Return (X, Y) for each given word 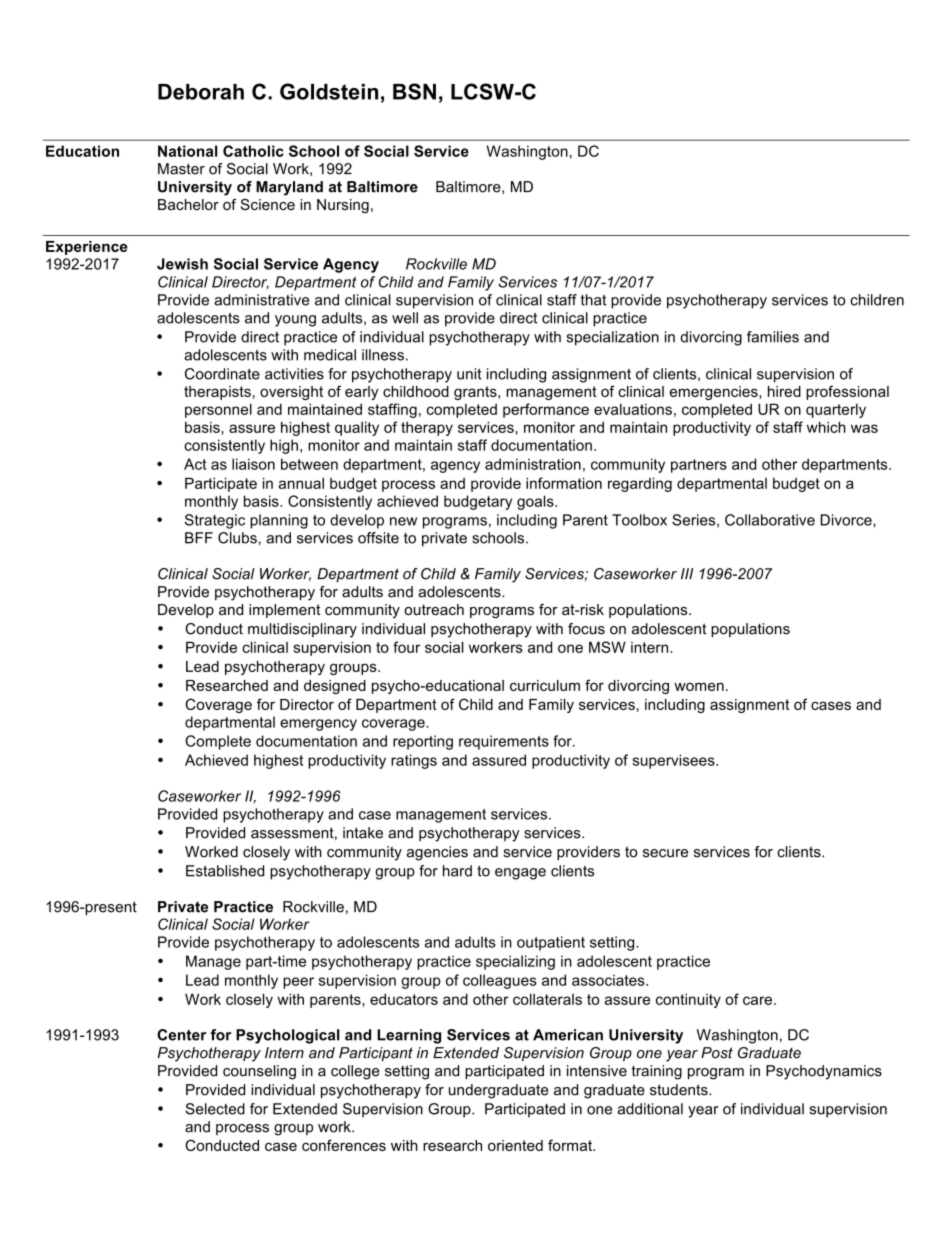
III (687, 573)
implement (284, 611)
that (593, 300)
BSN (414, 91)
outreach (434, 609)
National (188, 151)
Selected (215, 1109)
